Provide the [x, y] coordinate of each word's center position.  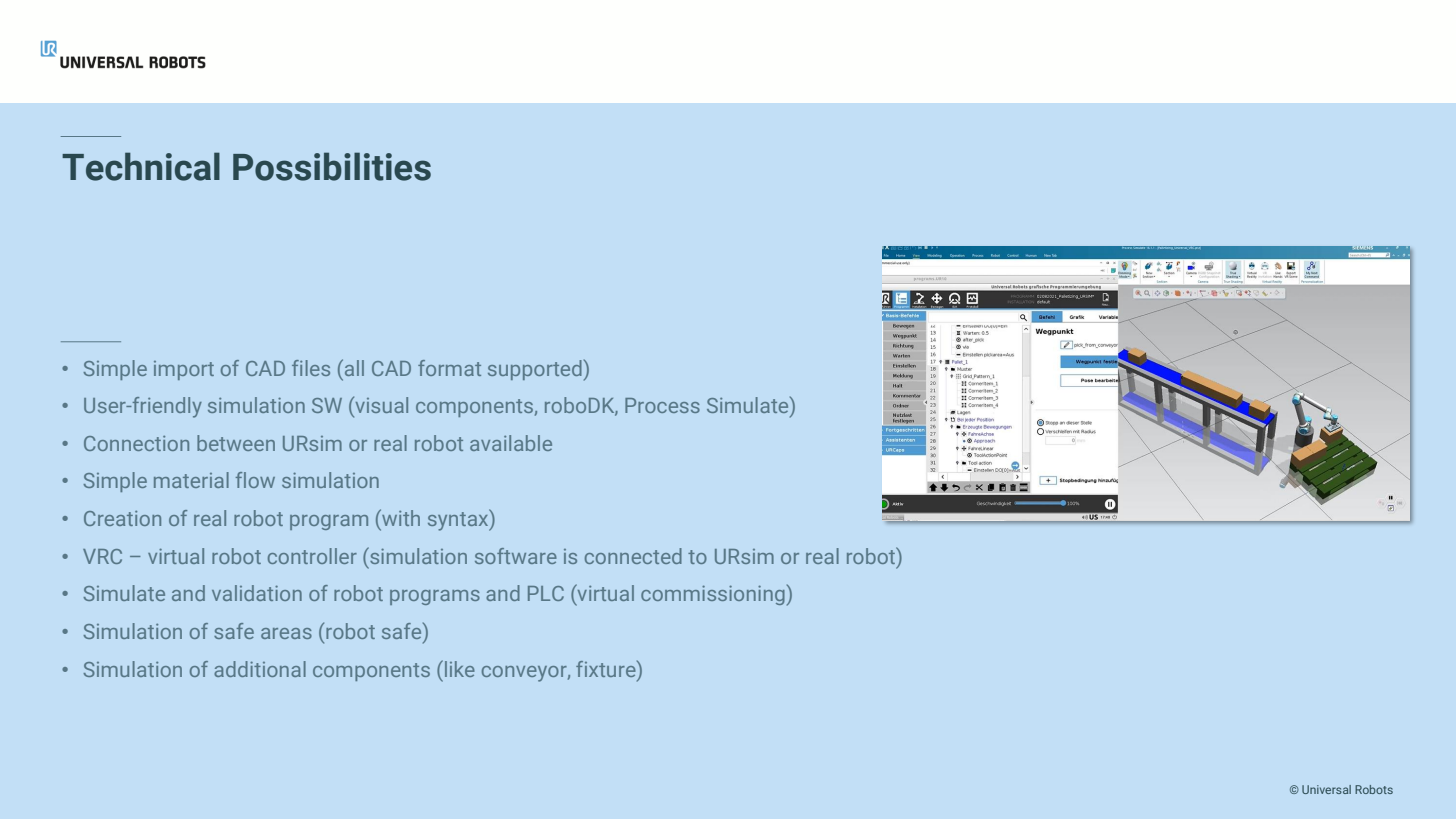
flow [255, 480]
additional [260, 669]
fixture [607, 668]
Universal [1326, 789]
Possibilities [332, 166]
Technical [141, 166]
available [511, 443]
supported [535, 370]
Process [662, 405]
